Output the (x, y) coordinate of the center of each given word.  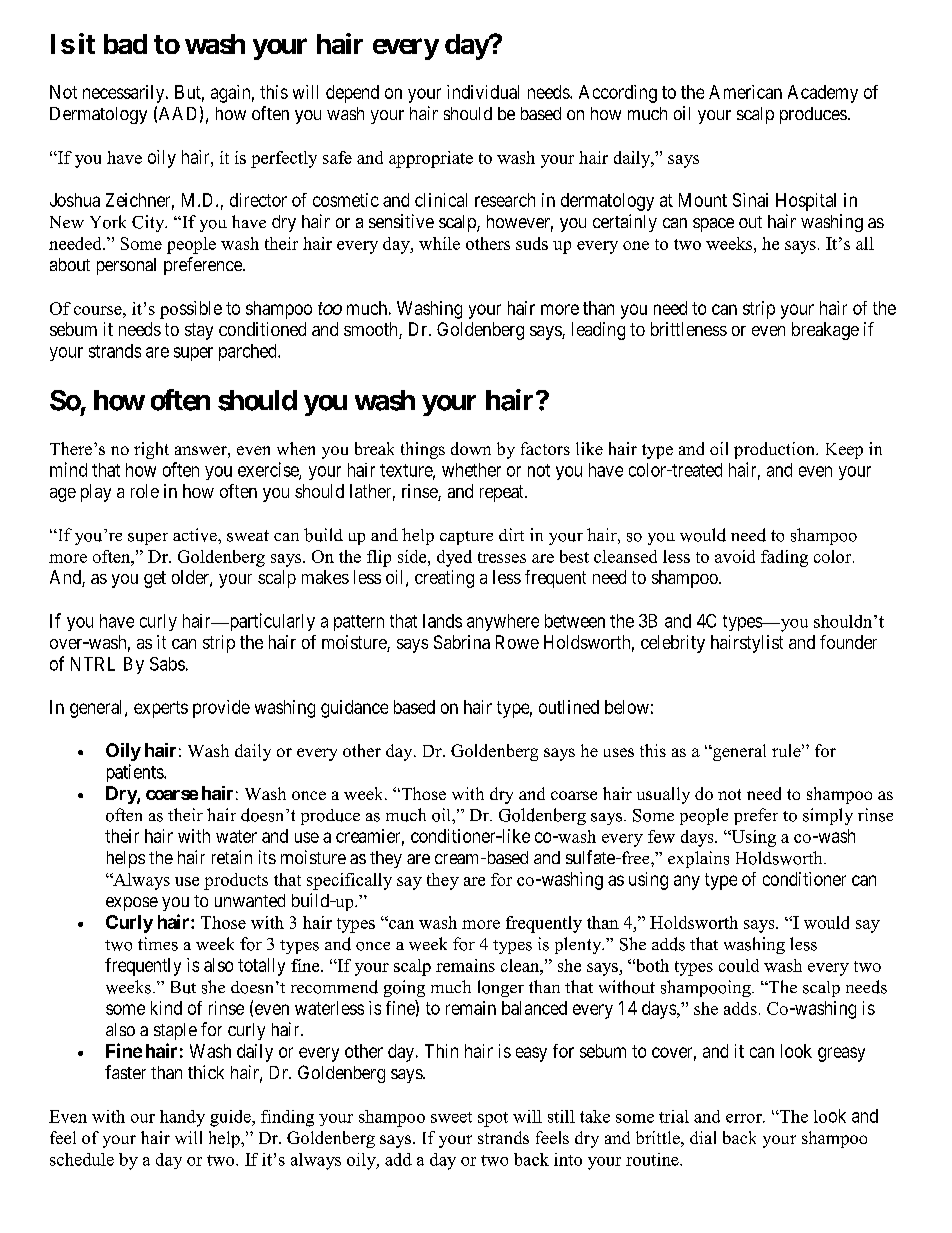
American (745, 92)
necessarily (125, 94)
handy (182, 1118)
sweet (451, 1117)
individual (483, 92)
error (745, 1118)
